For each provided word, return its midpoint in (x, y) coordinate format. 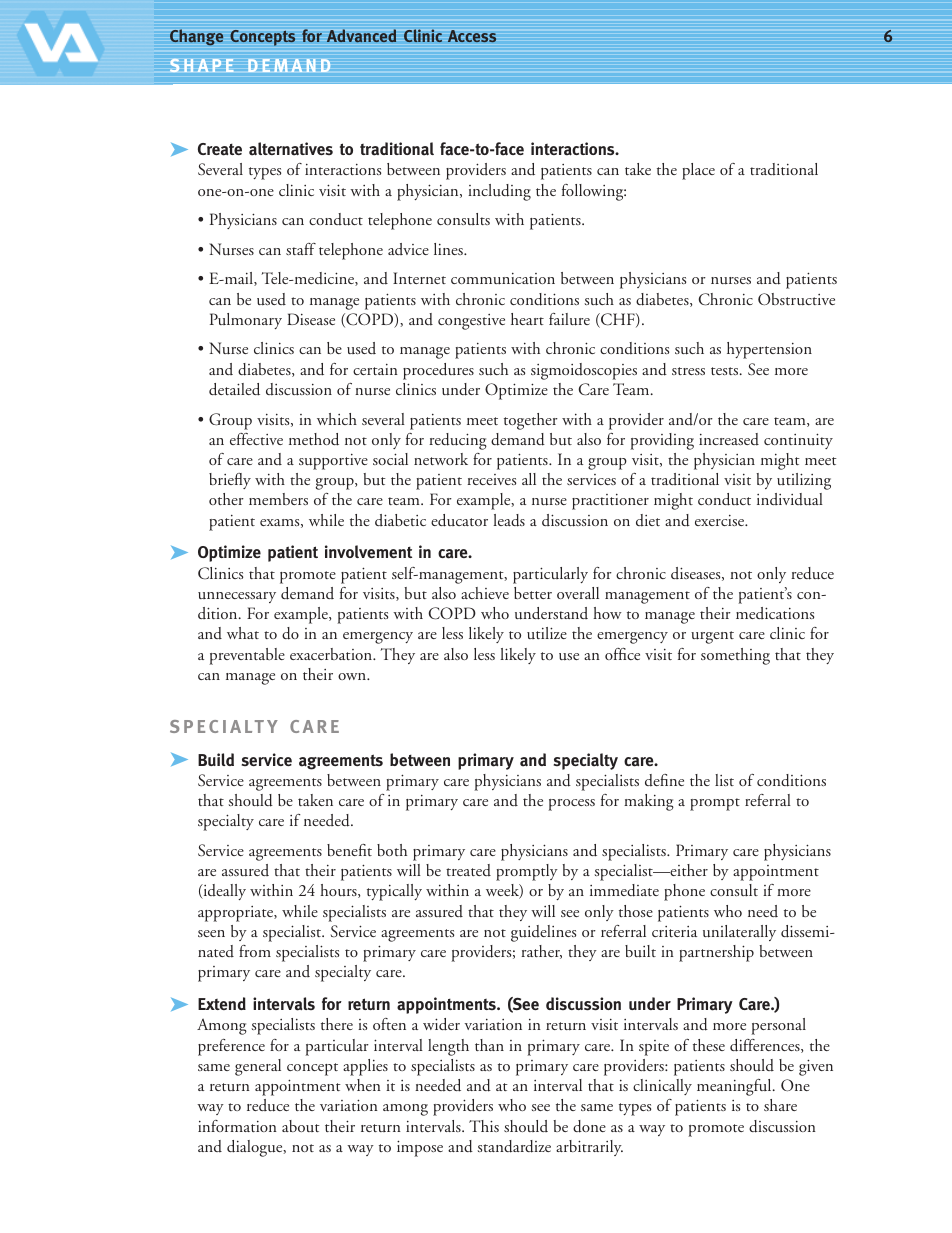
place (698, 171)
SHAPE (201, 65)
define (664, 780)
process (571, 805)
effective (256, 439)
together (531, 421)
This (484, 1126)
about (301, 1126)
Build (216, 759)
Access (472, 36)
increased (729, 439)
